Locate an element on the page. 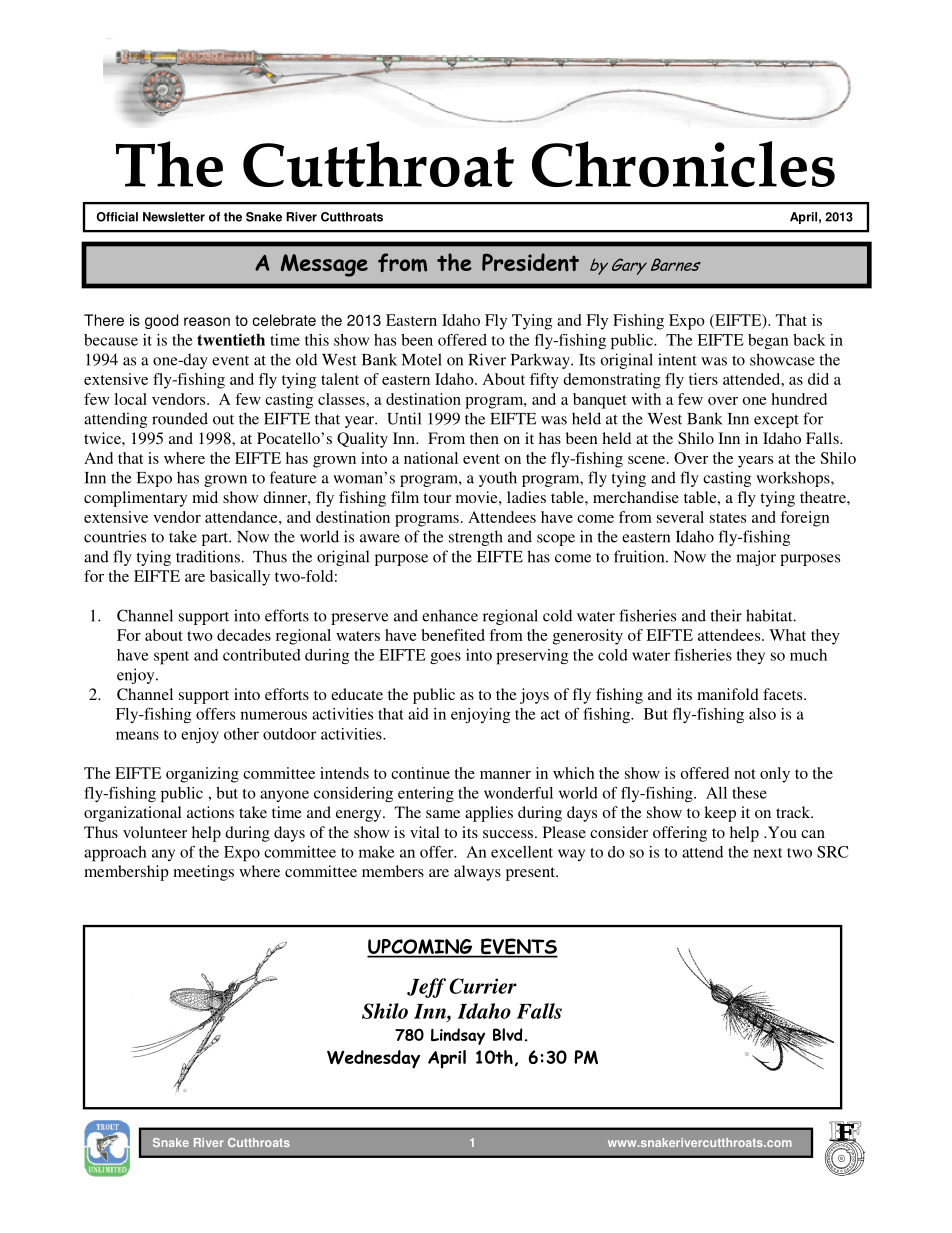 This image has height=1233, width=952. Wednesday is located at coordinates (373, 1059).
